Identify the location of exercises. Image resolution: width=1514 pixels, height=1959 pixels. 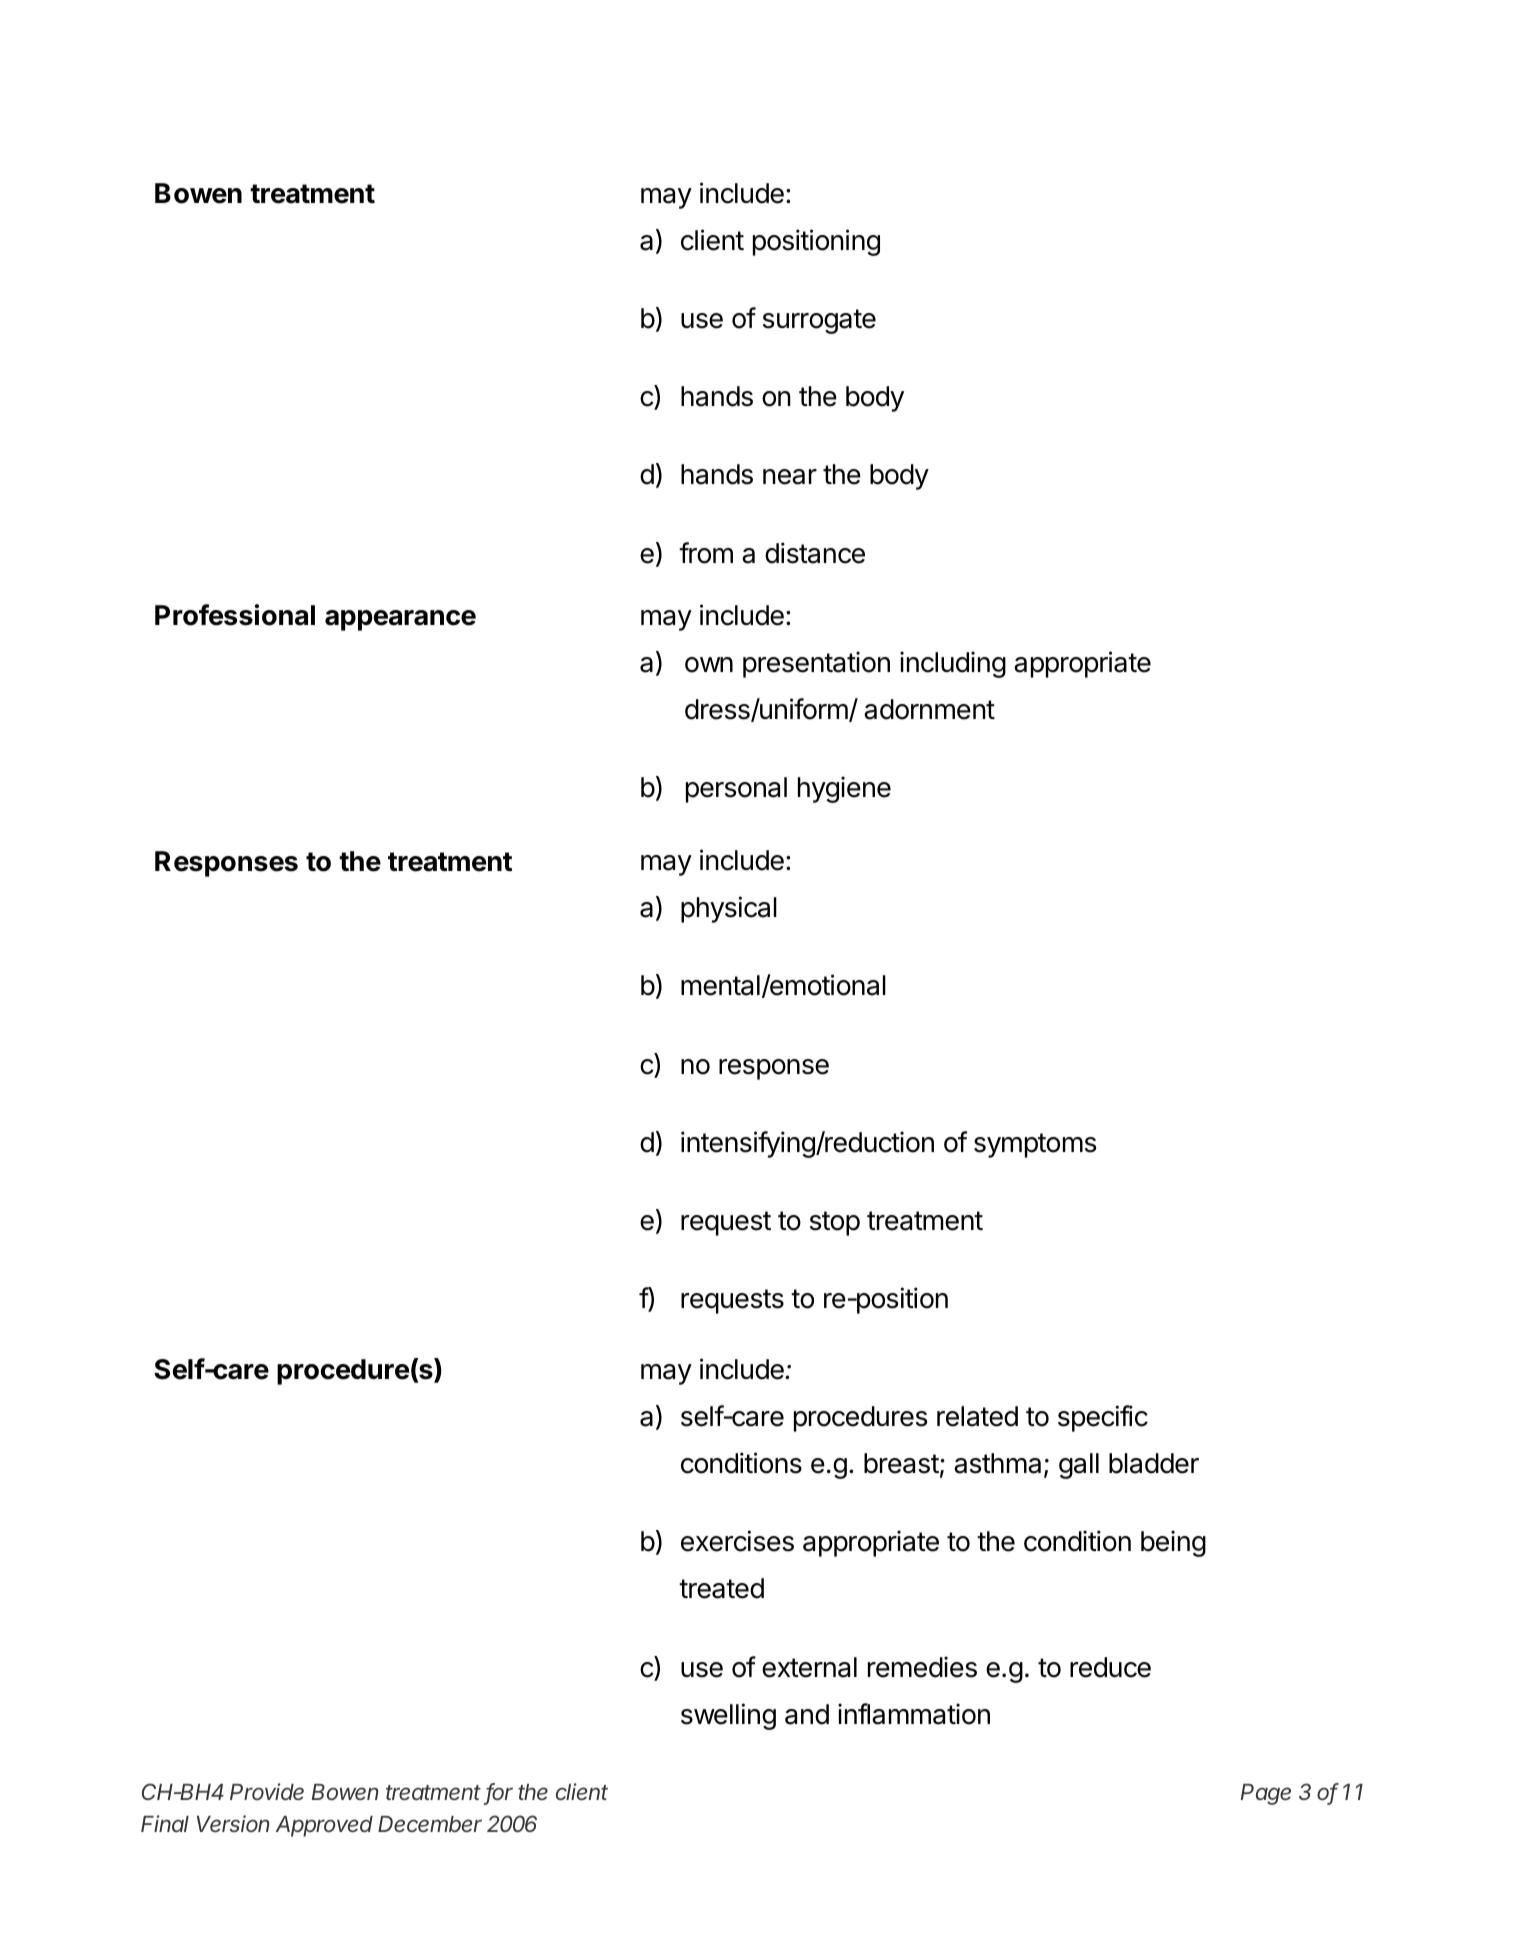
(737, 1541).
